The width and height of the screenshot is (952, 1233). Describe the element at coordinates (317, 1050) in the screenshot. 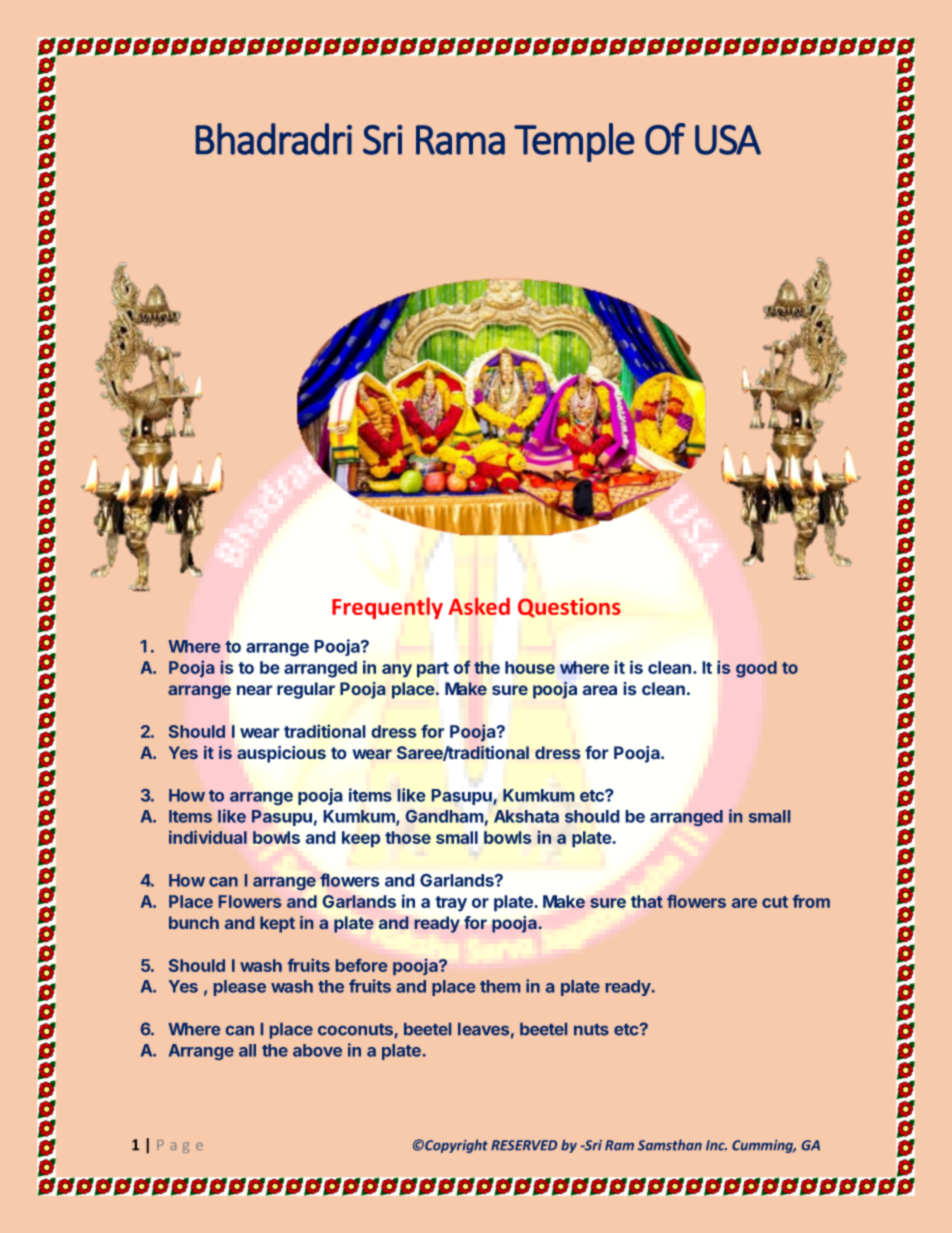

I see `above` at that location.
